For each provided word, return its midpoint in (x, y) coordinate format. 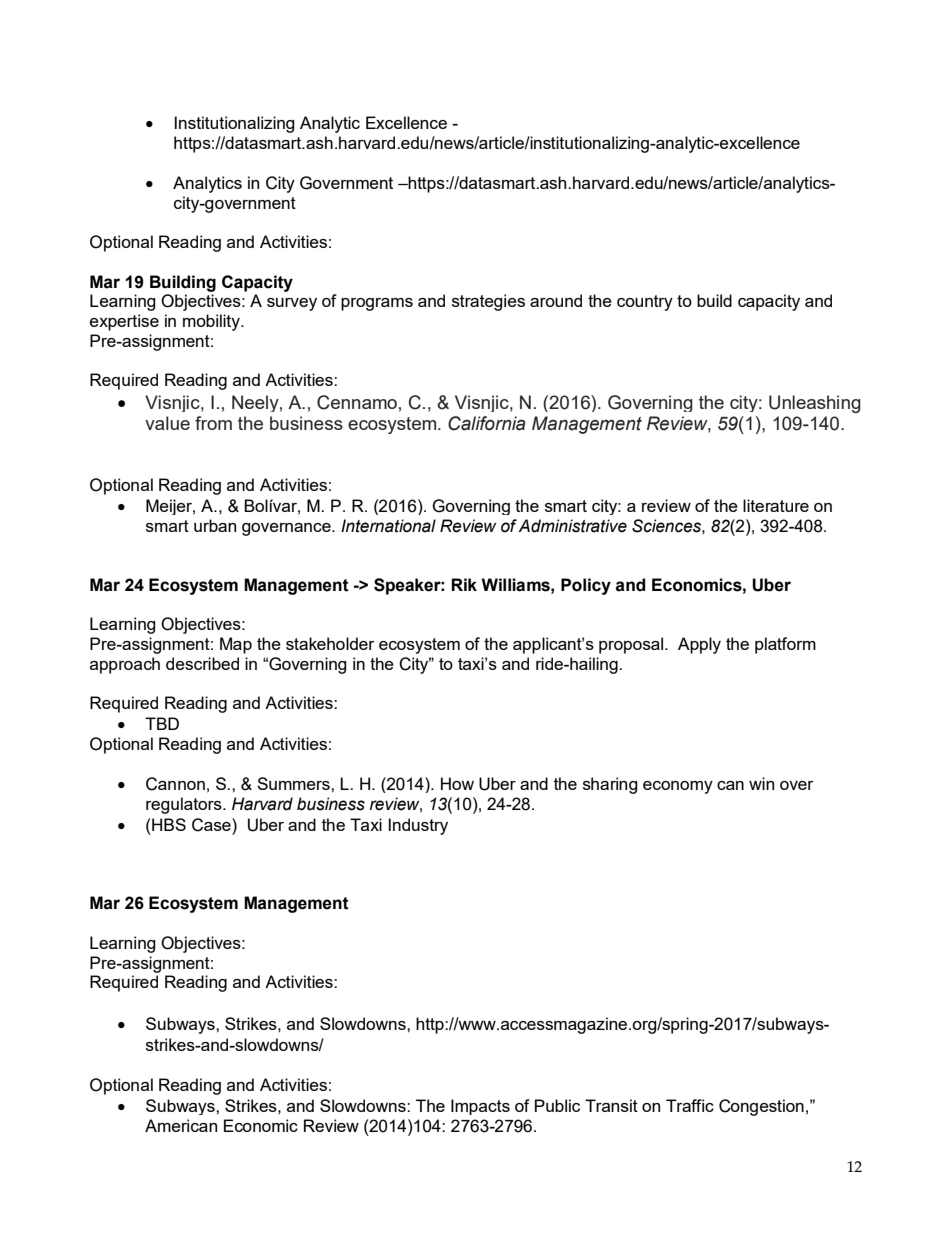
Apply (699, 645)
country (645, 303)
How (457, 783)
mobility (212, 322)
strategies (488, 302)
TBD (162, 723)
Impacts (480, 1107)
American (181, 1125)
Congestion (761, 1107)
